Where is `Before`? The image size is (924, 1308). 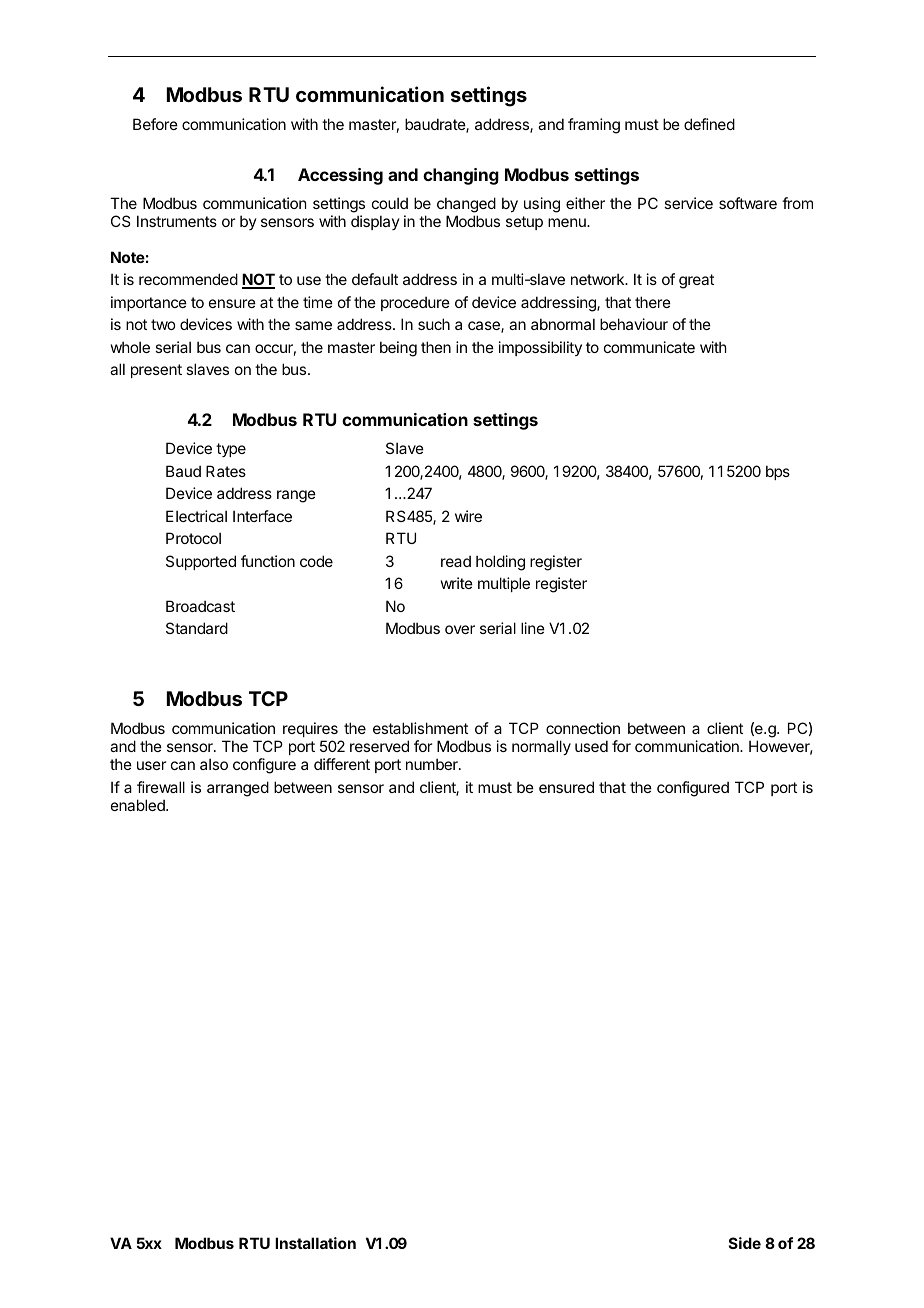
Before is located at coordinates (155, 124).
